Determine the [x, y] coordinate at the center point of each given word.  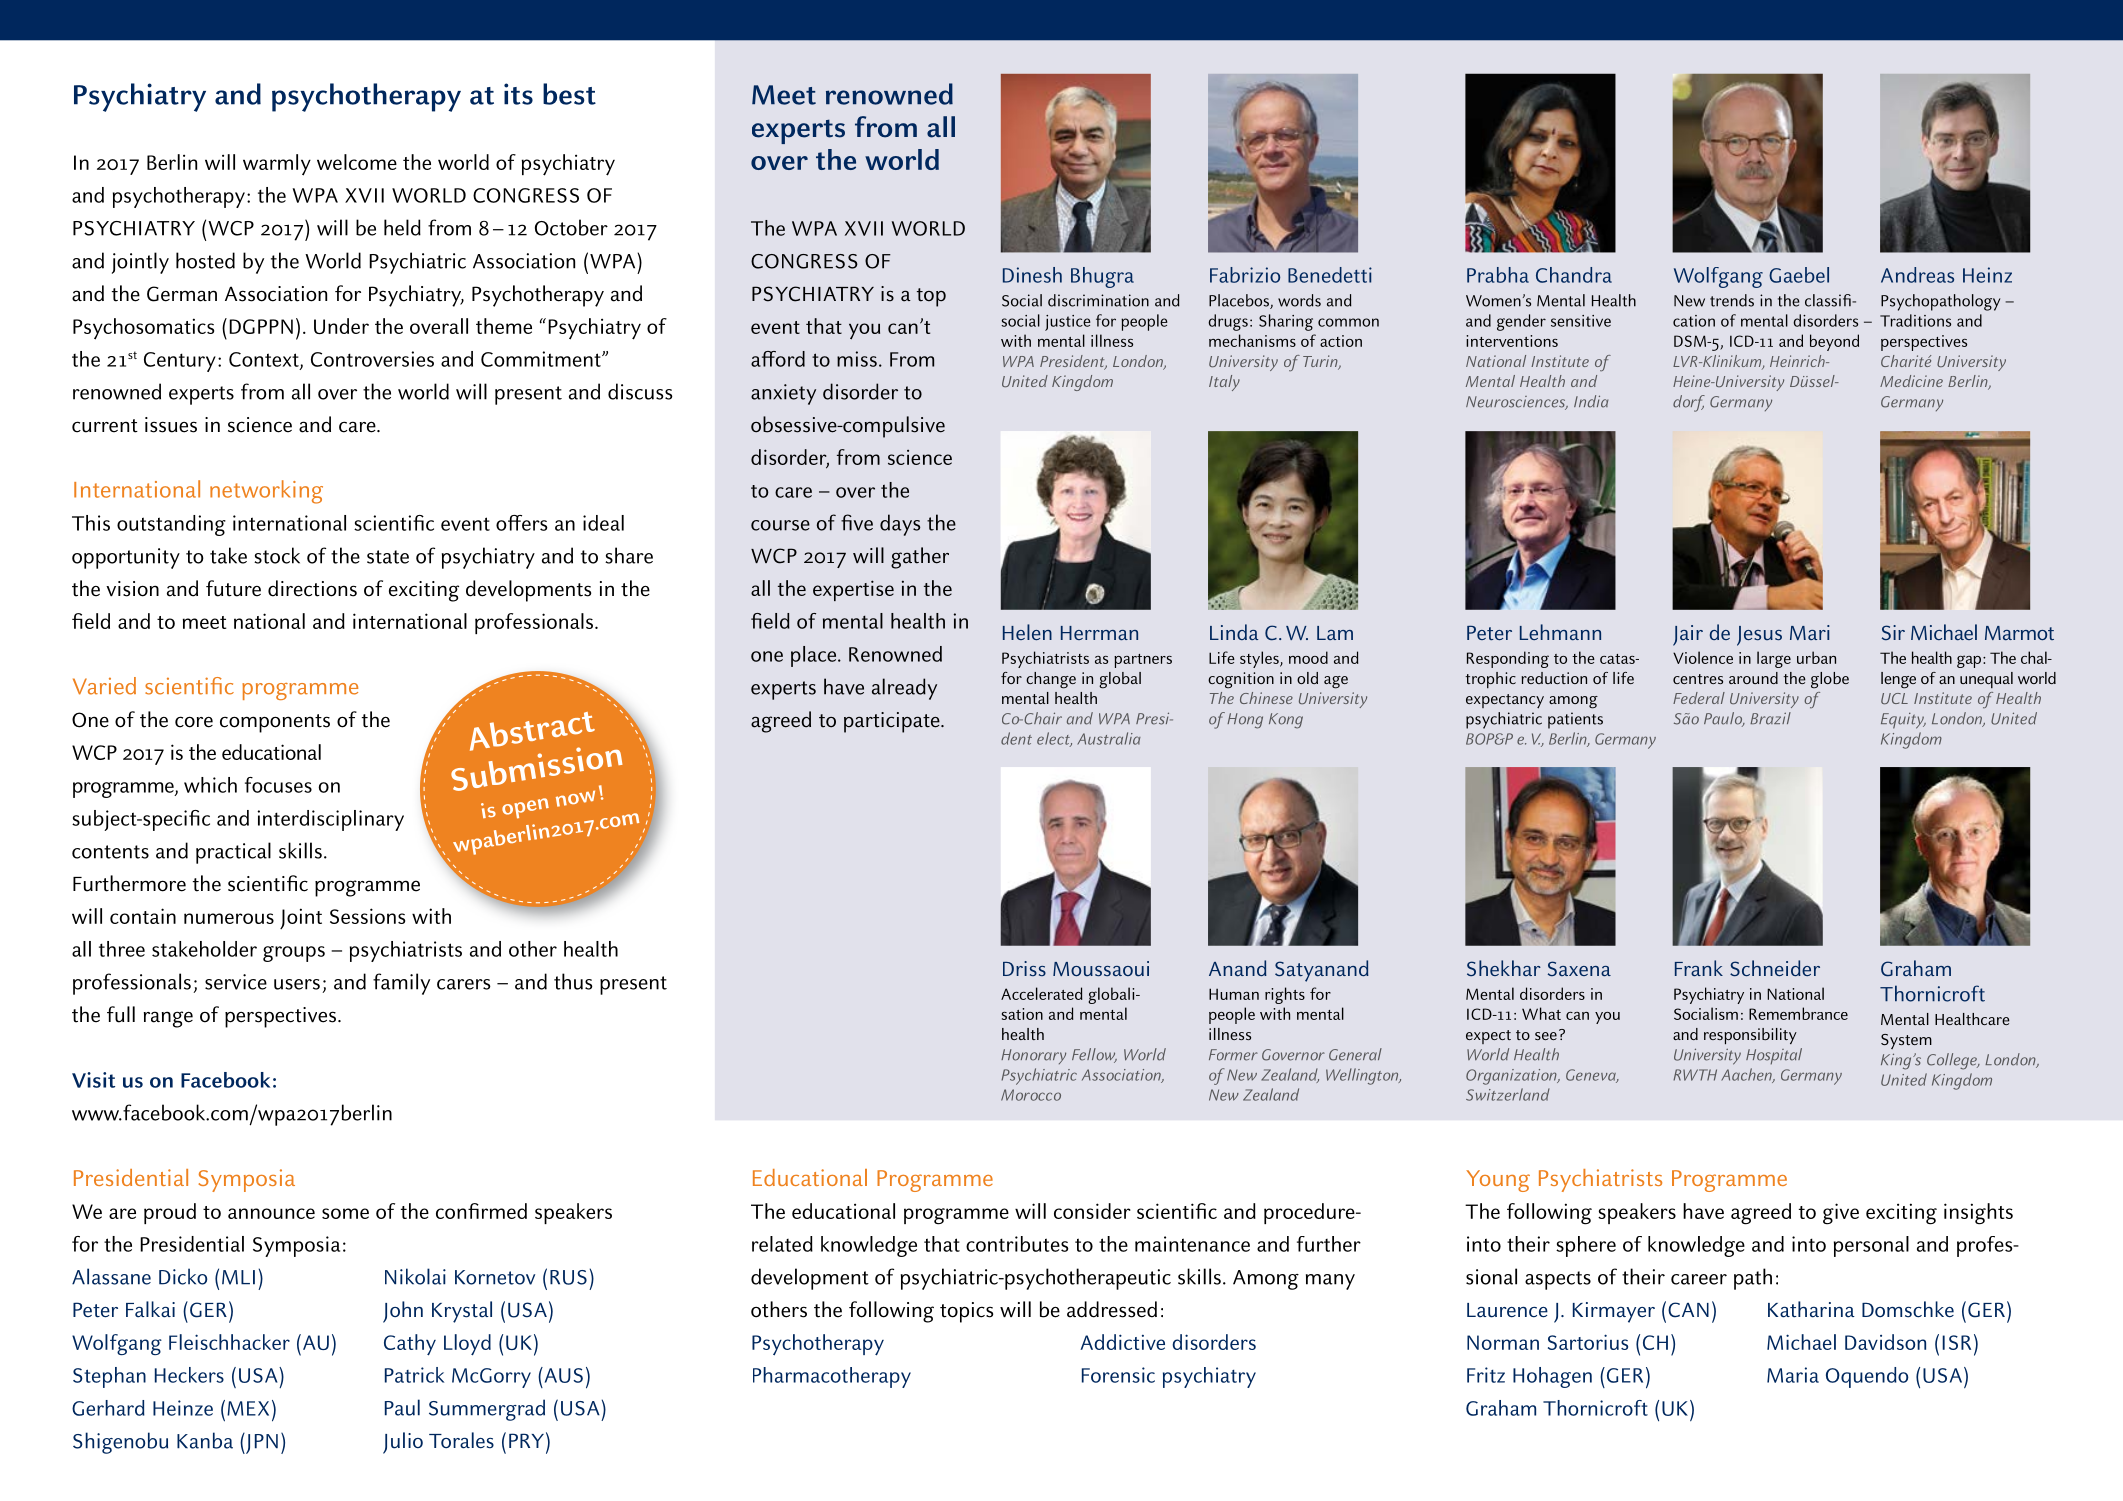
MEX [248, 1408]
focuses [278, 785]
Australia [1109, 738]
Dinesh [1032, 275]
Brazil [1770, 718]
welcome [357, 162]
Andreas [1917, 275]
